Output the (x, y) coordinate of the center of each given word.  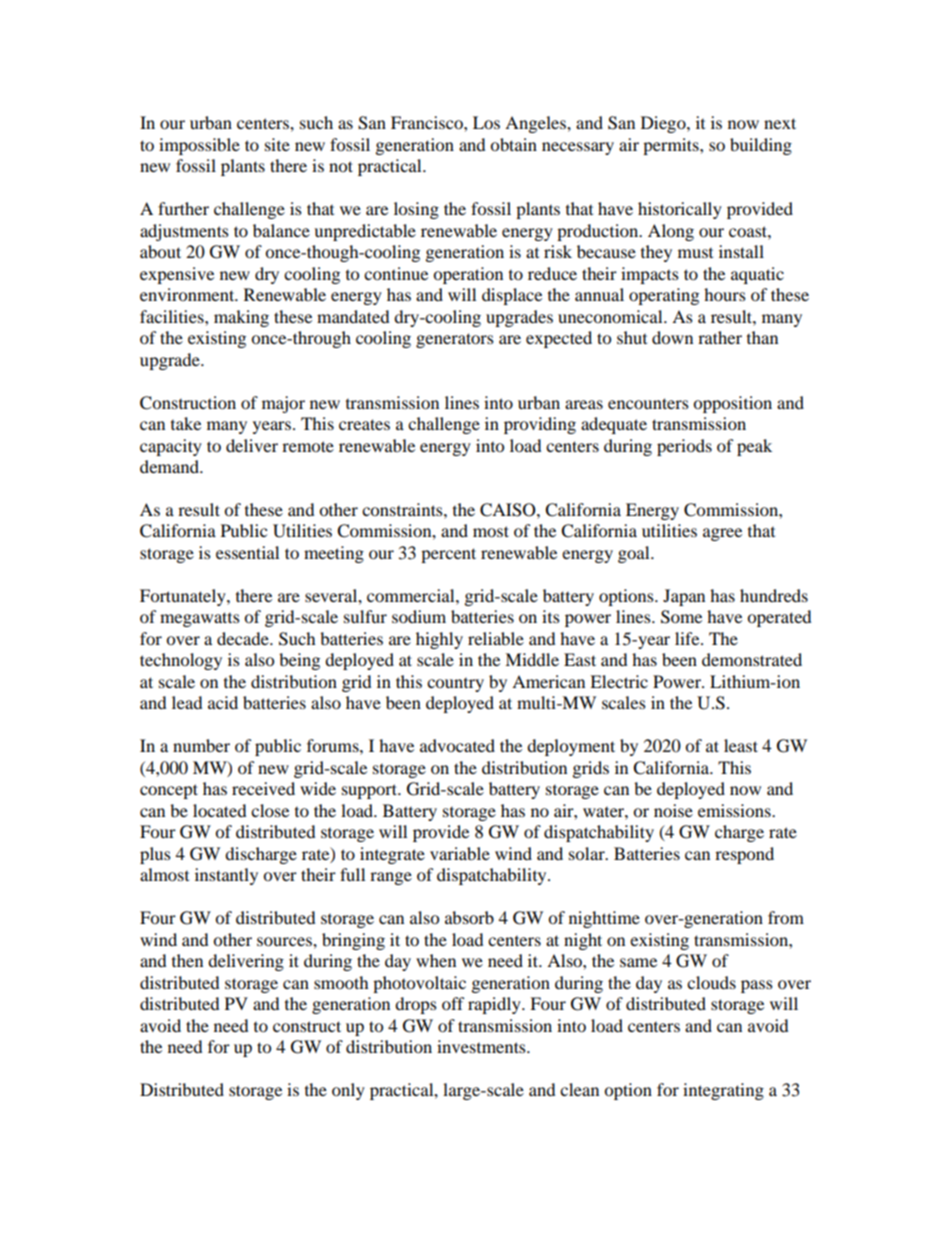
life (688, 638)
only (348, 1091)
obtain (513, 144)
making (241, 318)
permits (672, 146)
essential (247, 552)
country (455, 684)
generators (455, 340)
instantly (226, 876)
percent (448, 555)
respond (744, 855)
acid (223, 702)
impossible (199, 146)
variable (460, 853)
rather (720, 337)
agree (722, 534)
